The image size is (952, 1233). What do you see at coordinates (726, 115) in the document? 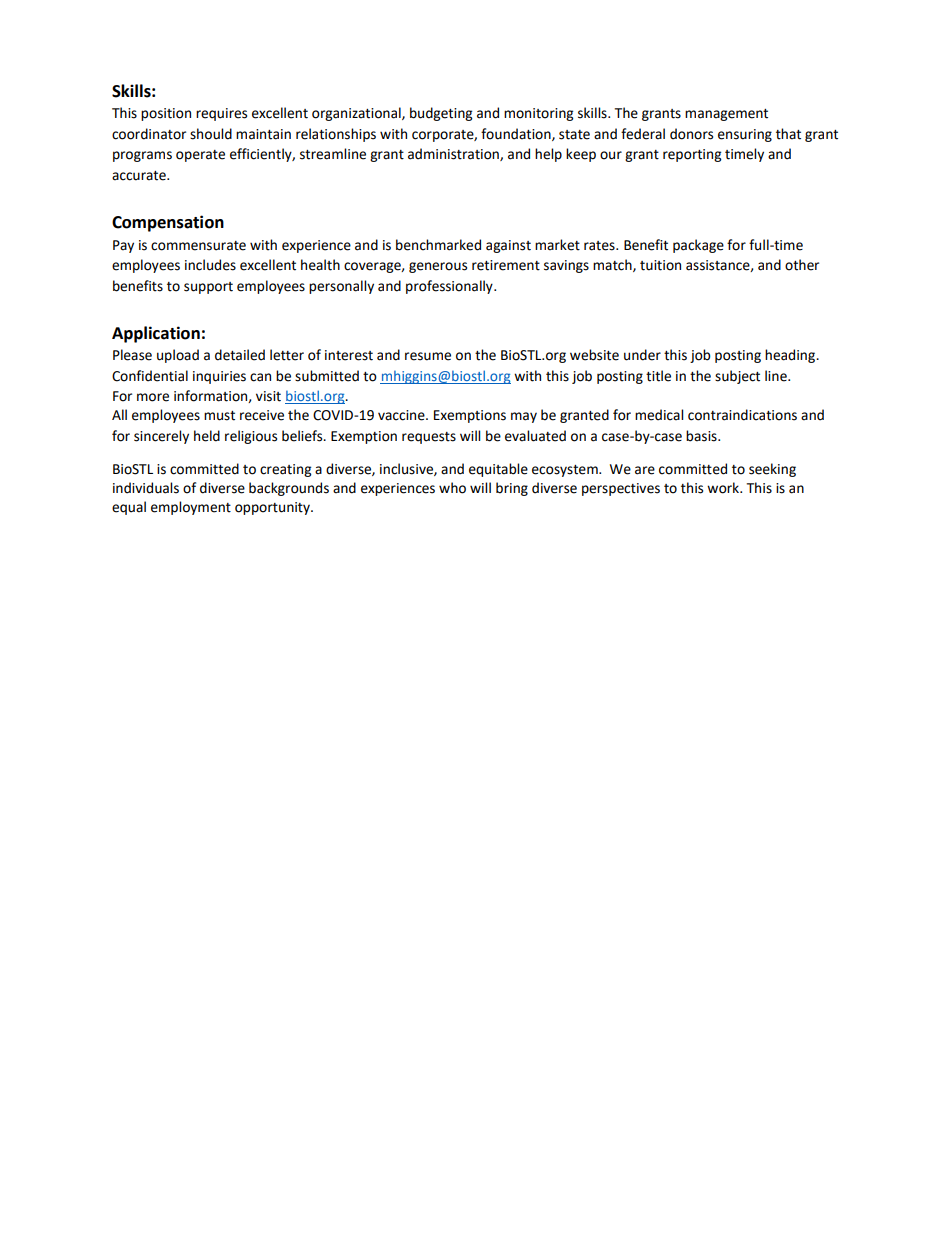
I see `management` at bounding box center [726, 115].
